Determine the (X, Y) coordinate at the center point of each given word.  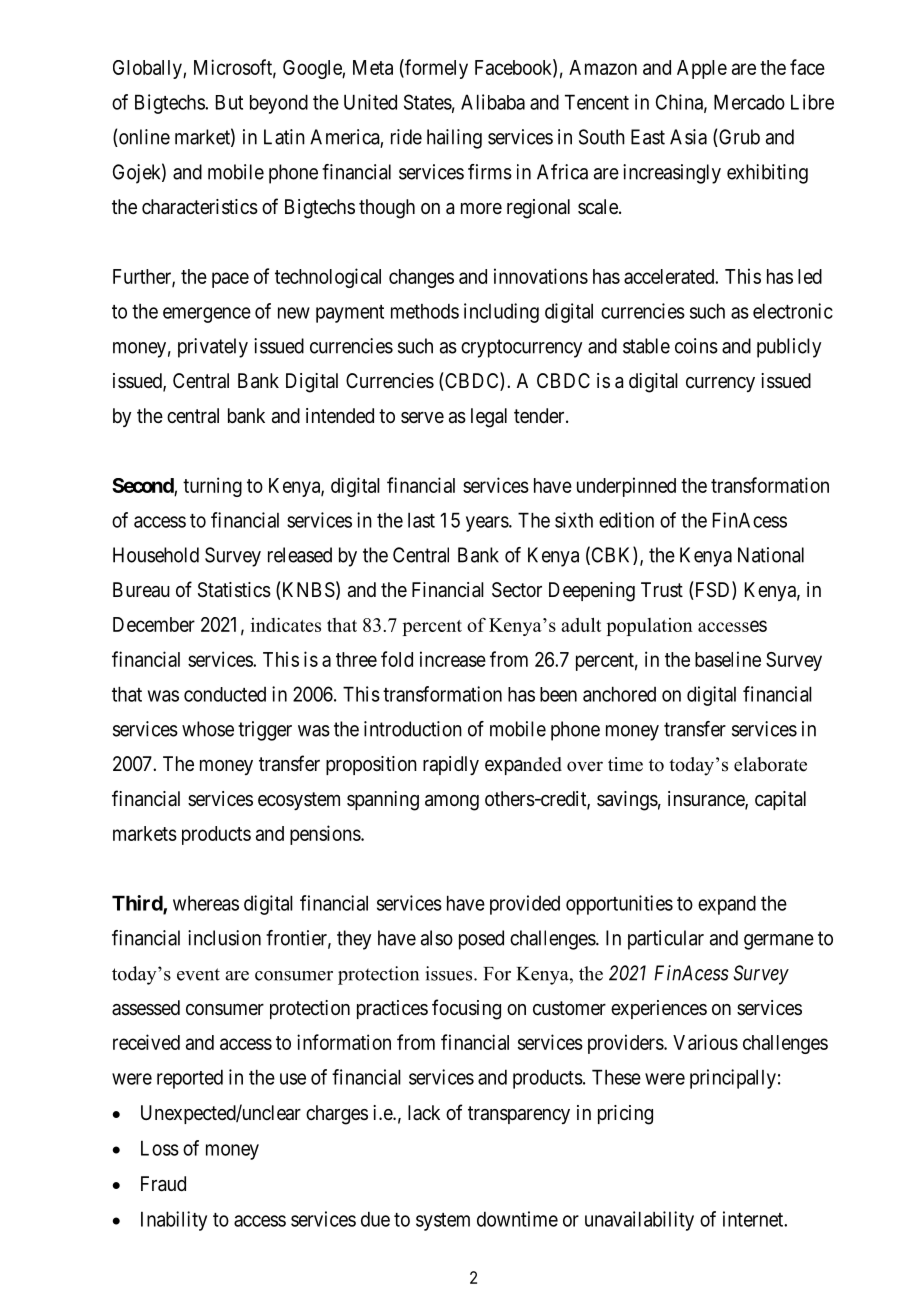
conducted (225, 694)
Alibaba (493, 102)
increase (453, 659)
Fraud (163, 1184)
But (229, 102)
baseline (728, 659)
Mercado (749, 102)
